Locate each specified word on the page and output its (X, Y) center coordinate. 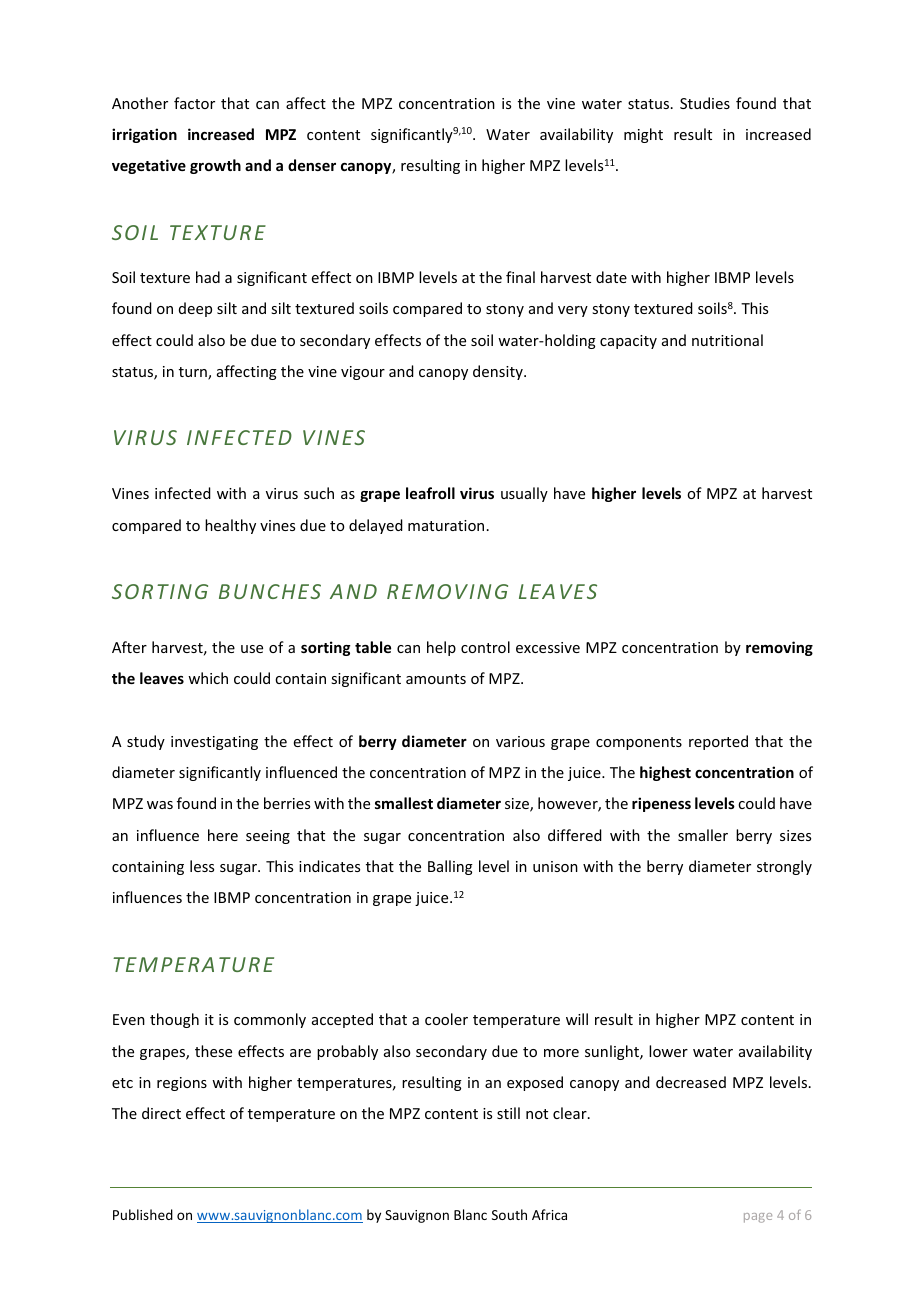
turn (194, 373)
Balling (450, 867)
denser (312, 165)
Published (143, 1214)
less (202, 866)
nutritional (727, 340)
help (441, 648)
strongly (784, 867)
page (758, 1218)
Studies (705, 103)
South (509, 1214)
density (499, 372)
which (208, 678)
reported (718, 742)
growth (215, 166)
